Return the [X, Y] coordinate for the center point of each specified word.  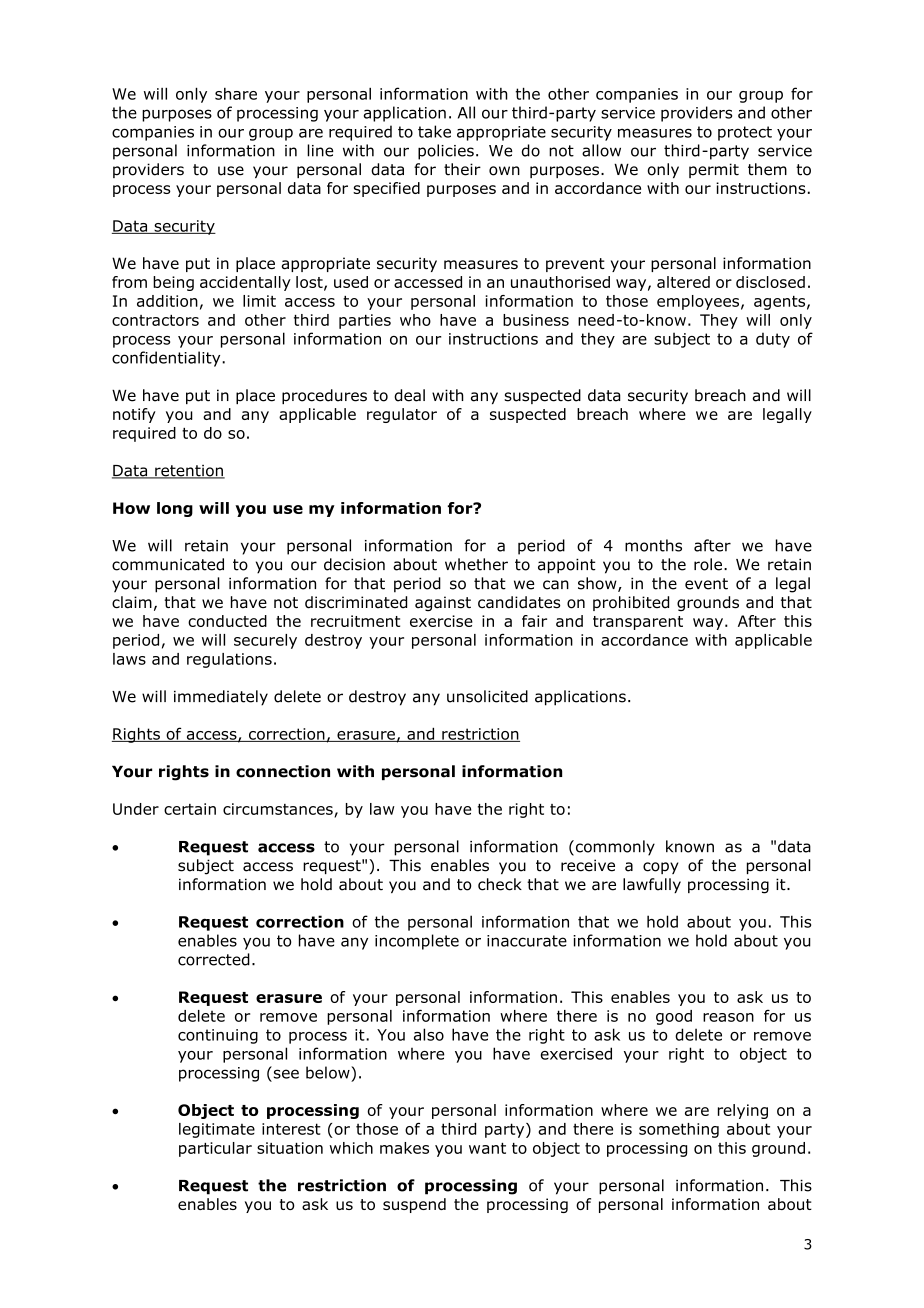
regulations [229, 660]
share [236, 94]
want [487, 1148]
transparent [638, 623]
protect [745, 133]
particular [215, 1149]
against [443, 603]
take [434, 131]
